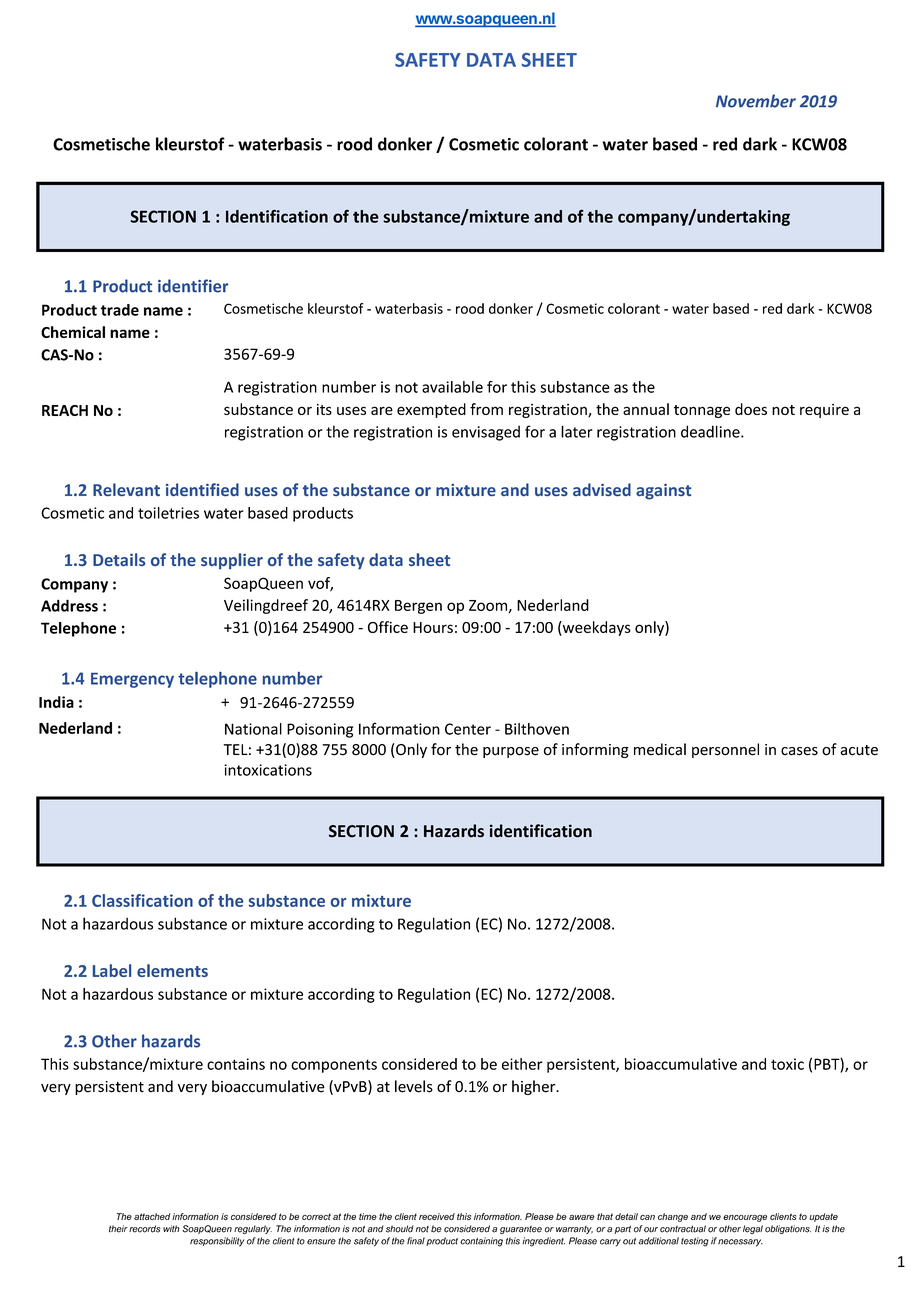 Image resolution: width=924 pixels, height=1308 pixels. What do you see at coordinates (745, 1218) in the page?
I see `encourage` at bounding box center [745, 1218].
